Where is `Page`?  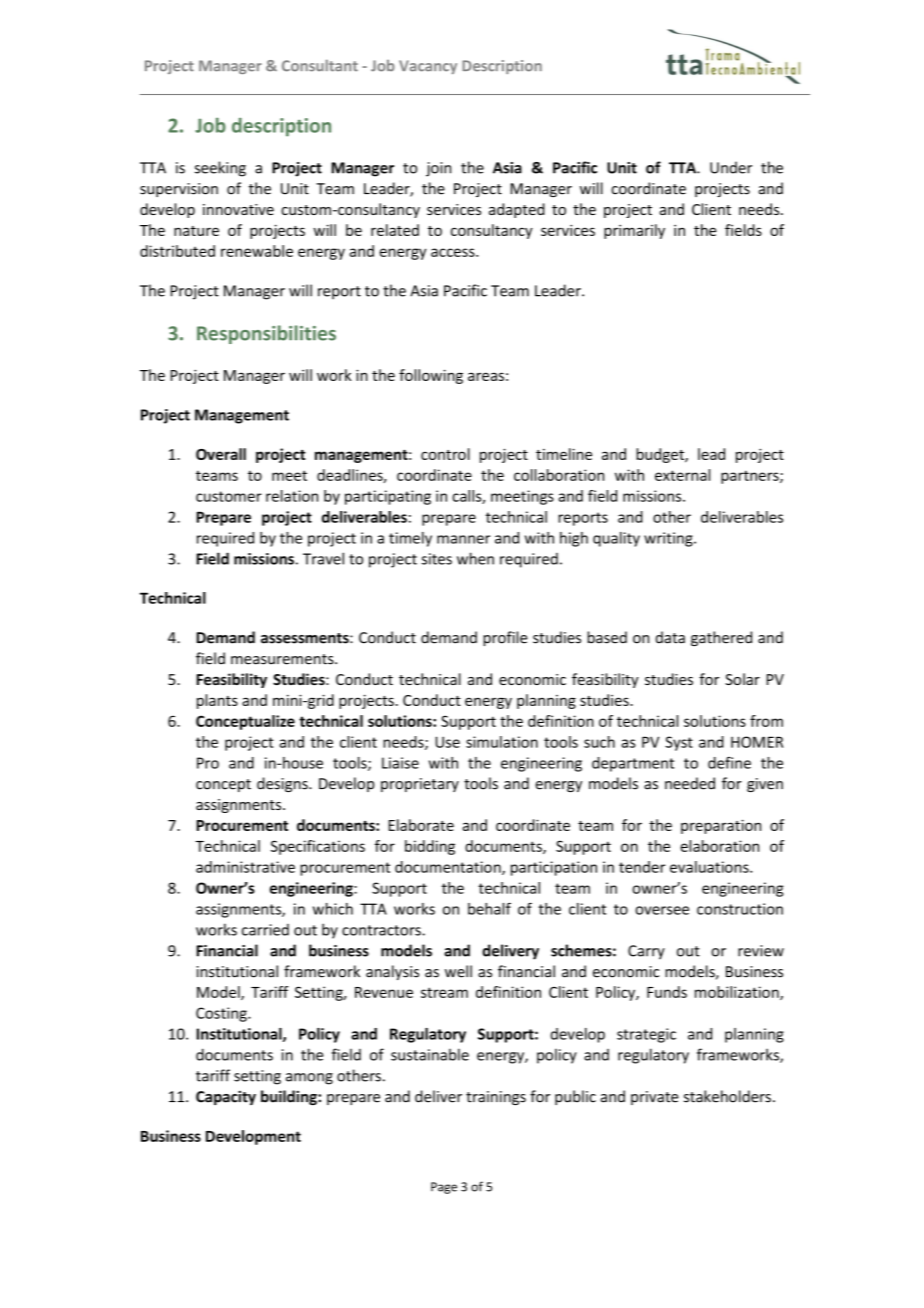 Page is located at coordinates (444, 1188).
